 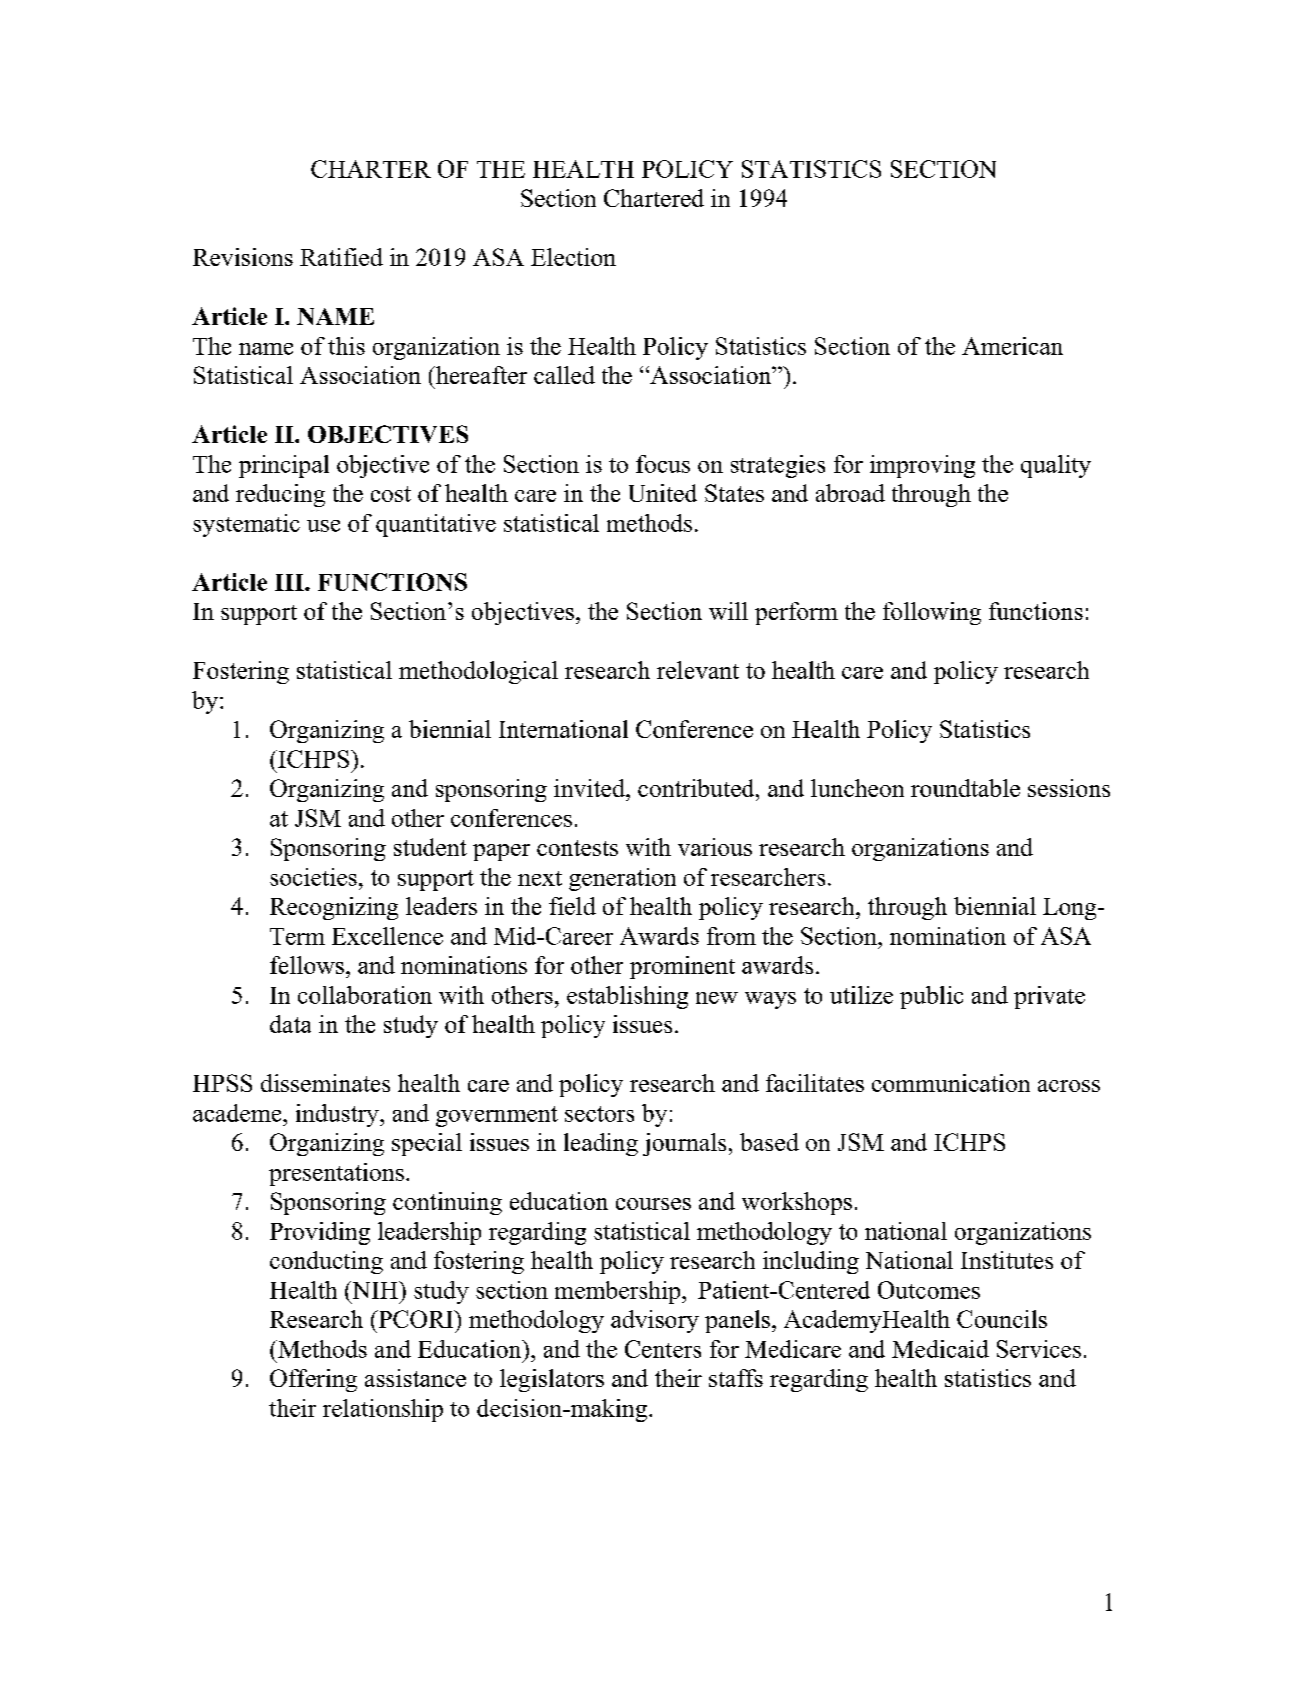 What do you see at coordinates (965, 788) in the screenshot?
I see `roundtable` at bounding box center [965, 788].
